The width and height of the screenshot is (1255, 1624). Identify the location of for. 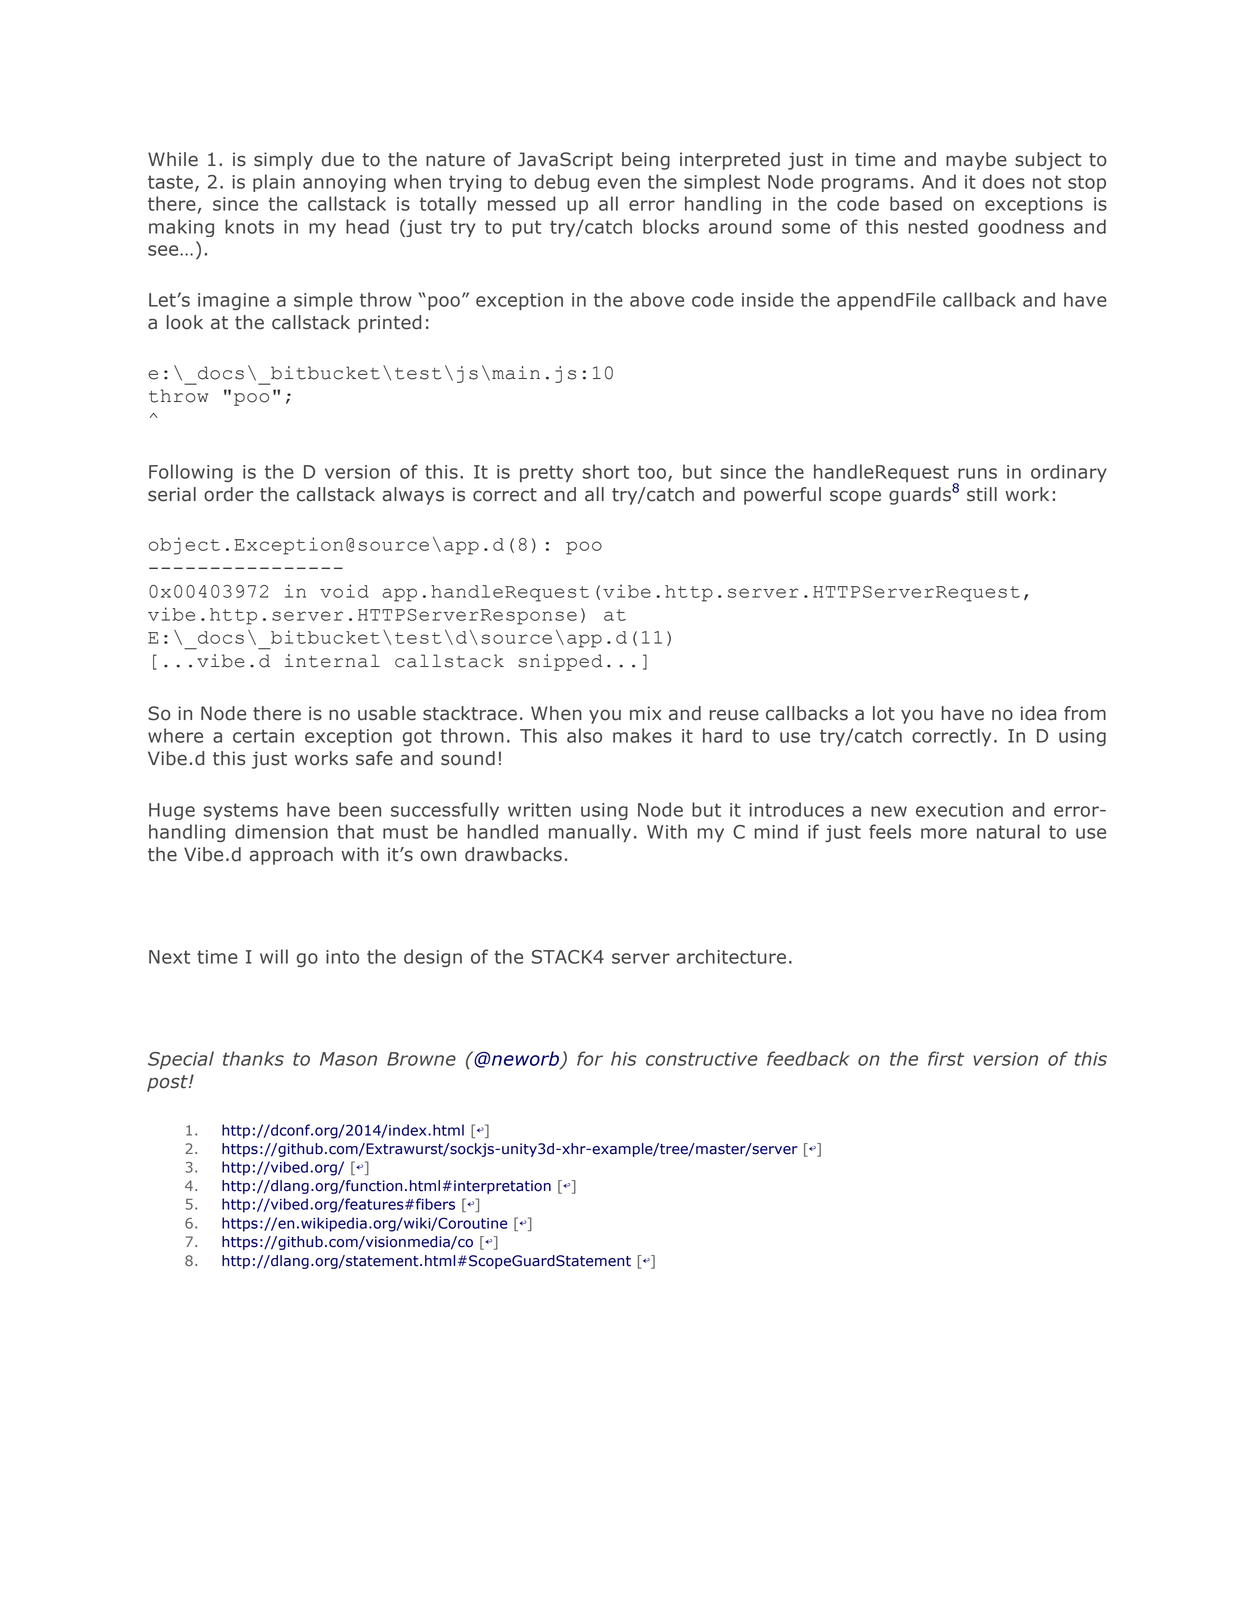
(590, 1058).
